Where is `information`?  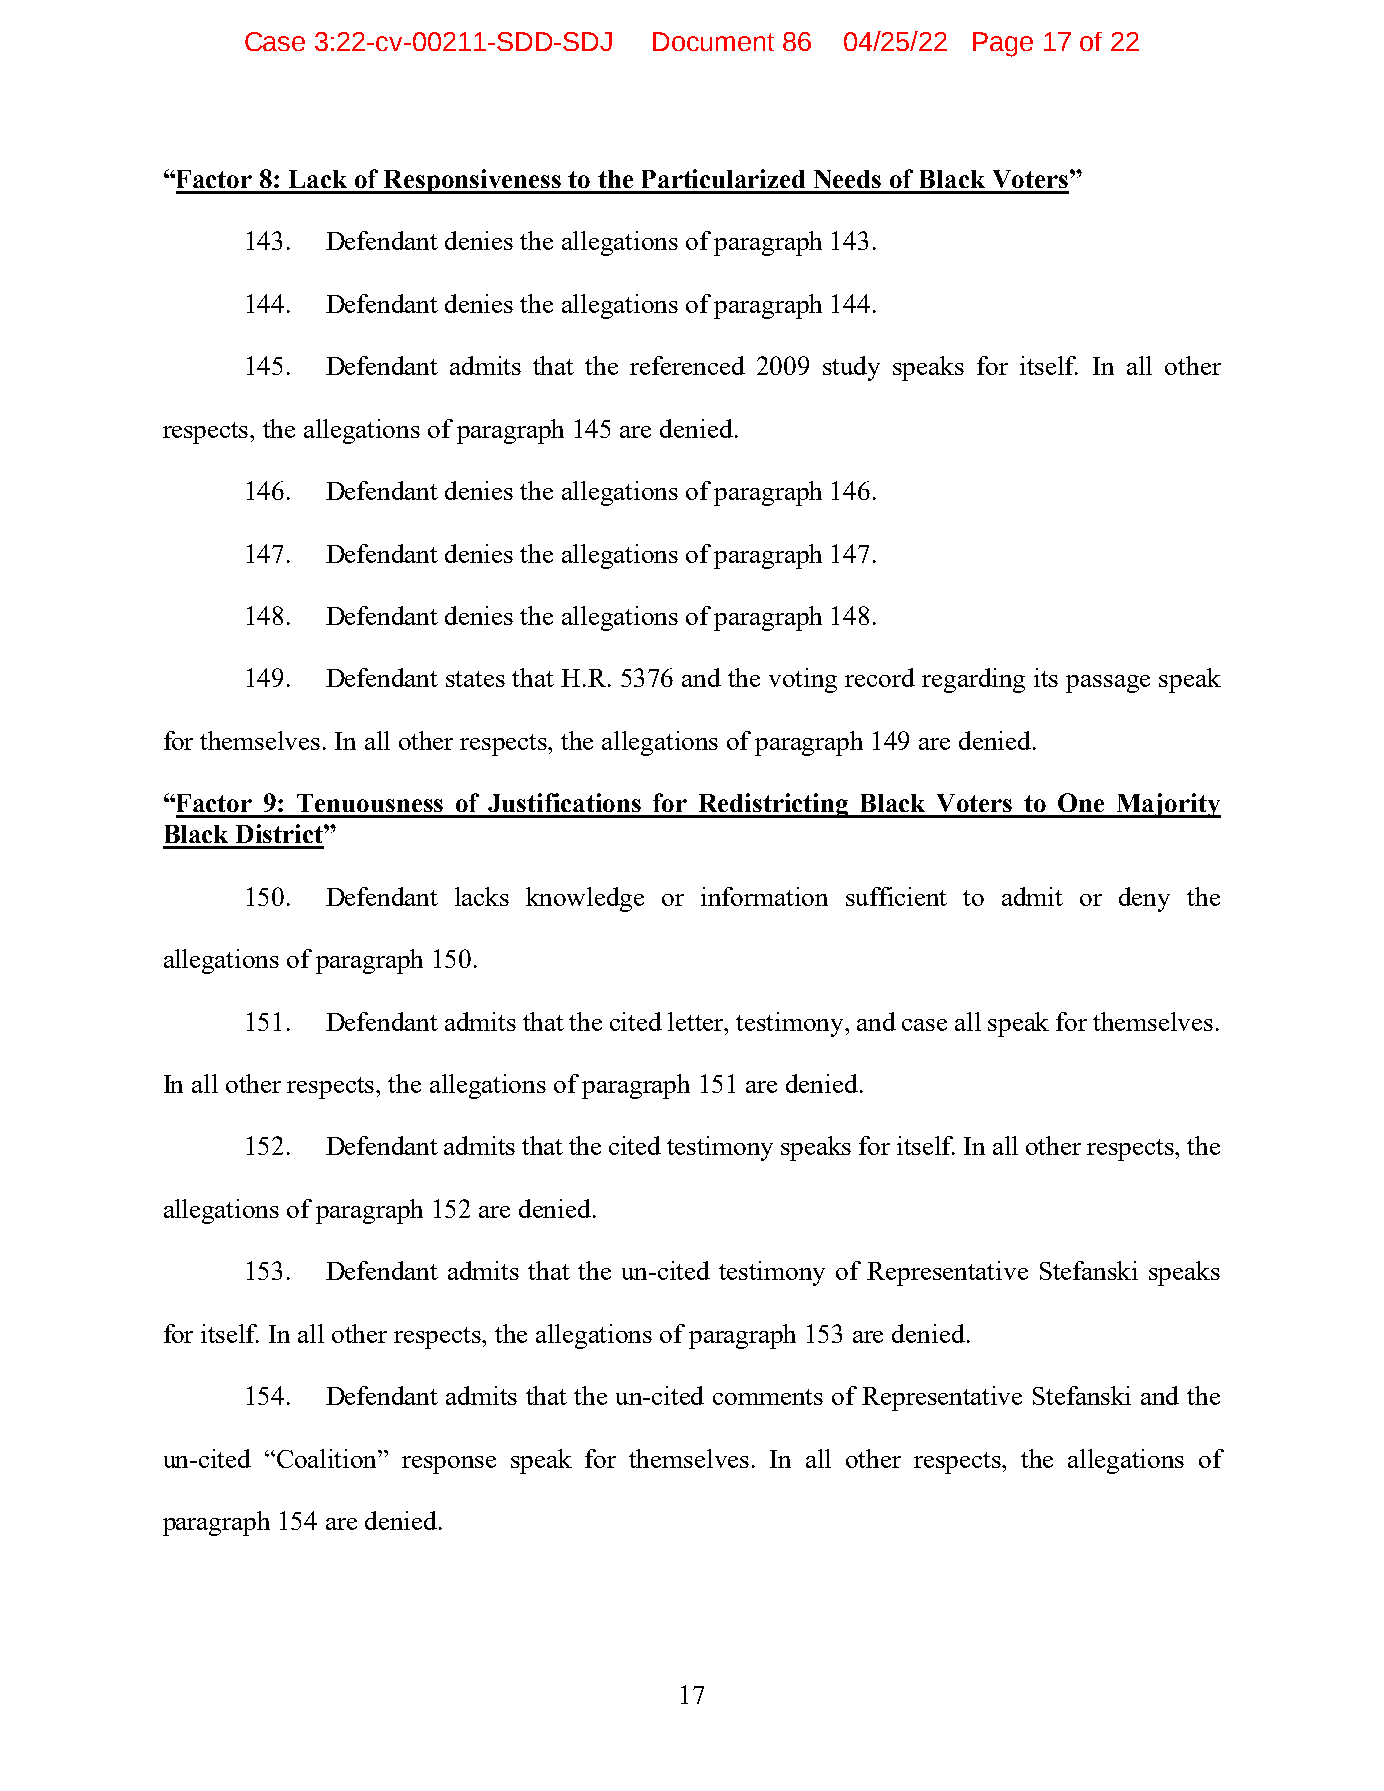
information is located at coordinates (764, 896).
